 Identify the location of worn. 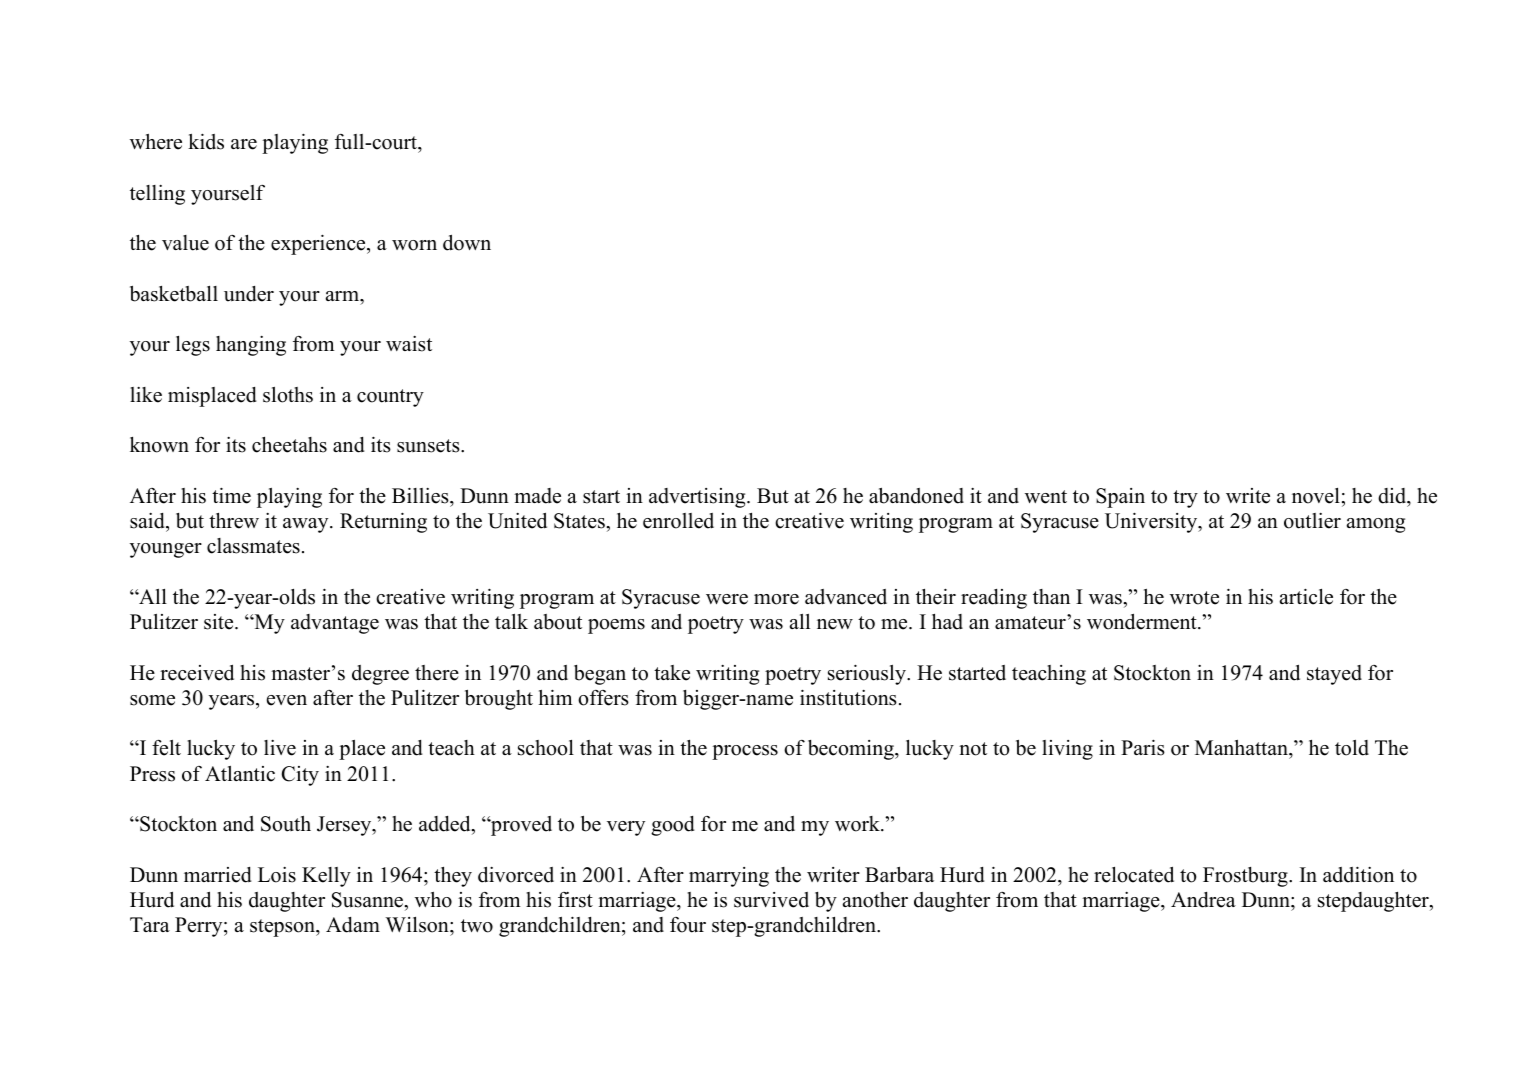
(414, 245).
